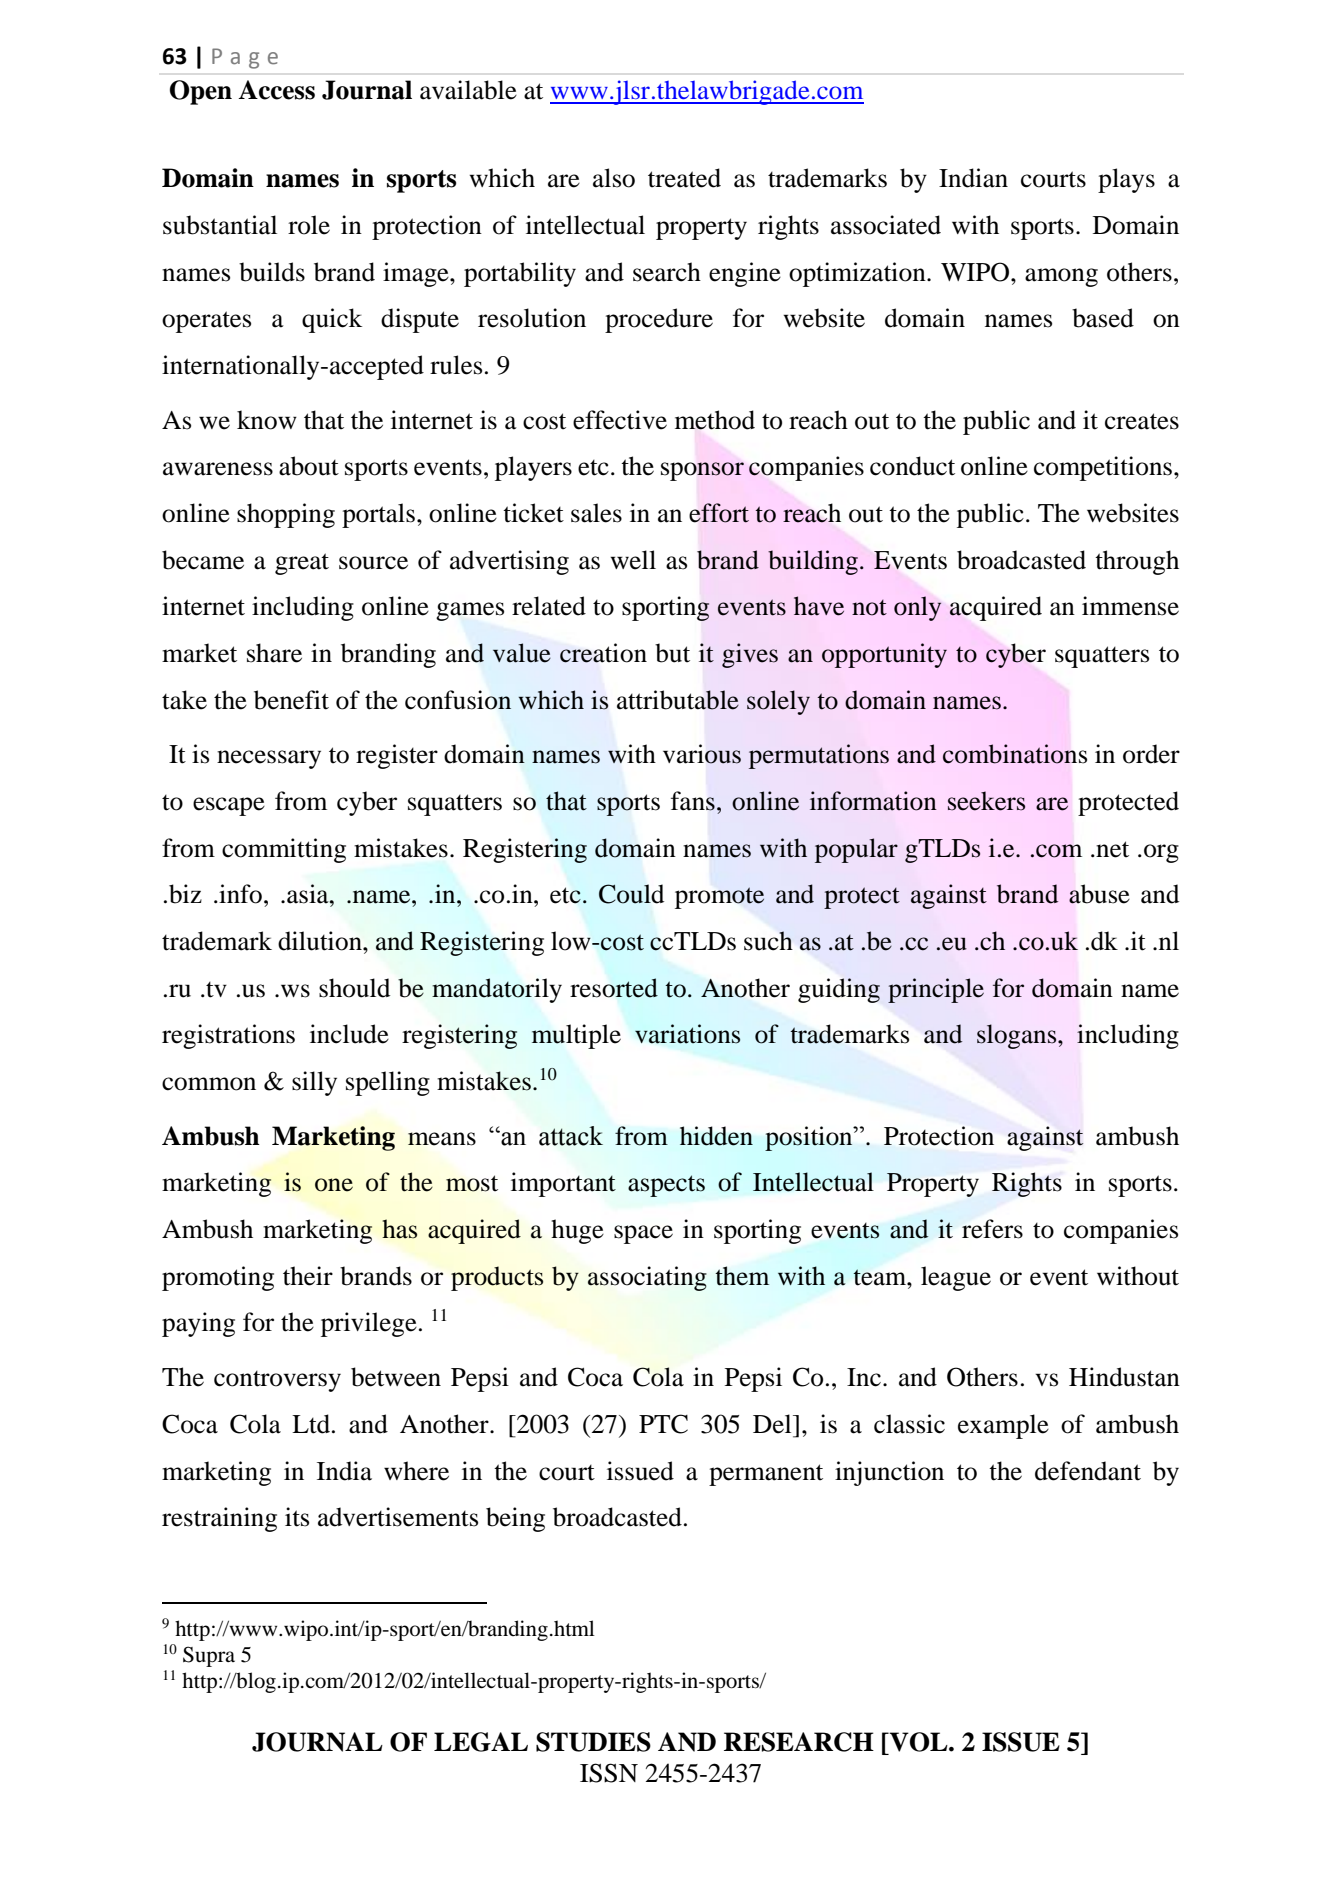 Image resolution: width=1342 pixels, height=1898 pixels. I want to click on Supra, so click(209, 1656).
